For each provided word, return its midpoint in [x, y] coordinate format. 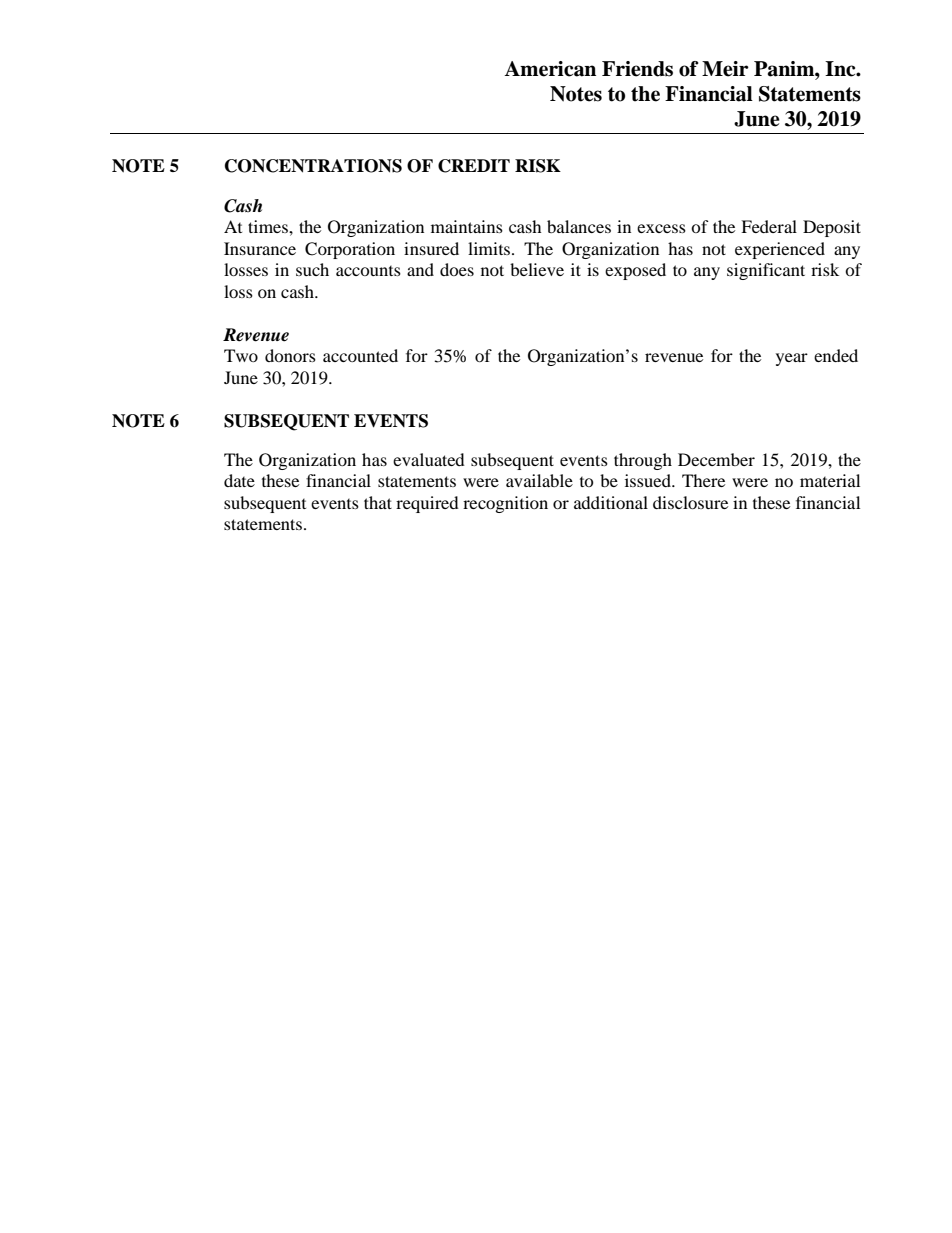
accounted [360, 355]
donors [290, 355]
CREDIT [474, 166]
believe [537, 269]
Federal [769, 226]
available [539, 480]
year [792, 359]
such [312, 269]
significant [766, 271]
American [550, 69]
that [378, 502]
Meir [725, 69]
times [269, 226]
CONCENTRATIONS [313, 166]
